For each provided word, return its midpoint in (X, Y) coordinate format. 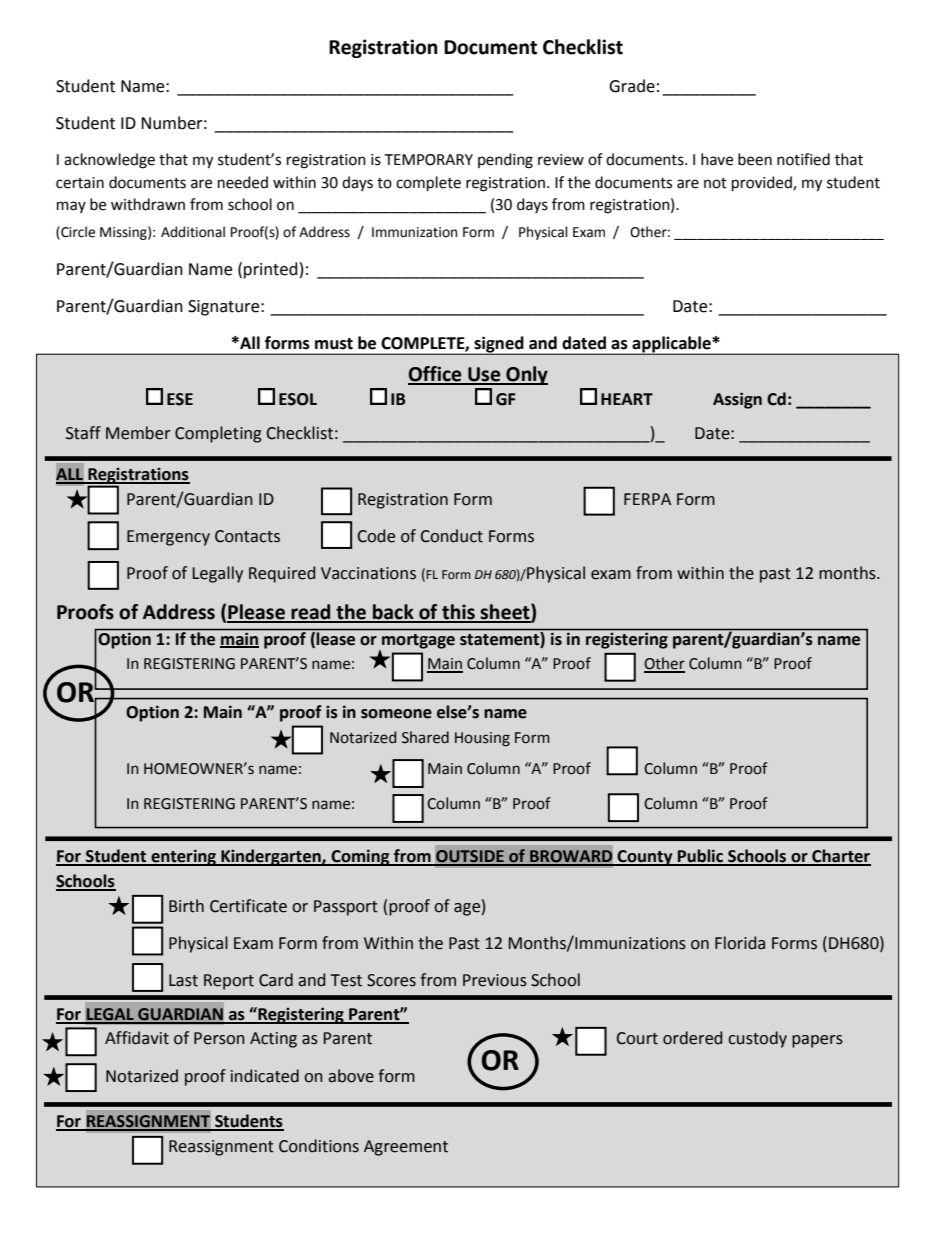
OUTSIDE (470, 857)
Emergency (168, 538)
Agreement (406, 1148)
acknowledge (109, 161)
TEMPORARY (428, 160)
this (458, 613)
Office (436, 375)
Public (701, 857)
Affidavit (137, 1038)
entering (183, 857)
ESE (180, 399)
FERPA (647, 499)
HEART (627, 399)
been (755, 159)
